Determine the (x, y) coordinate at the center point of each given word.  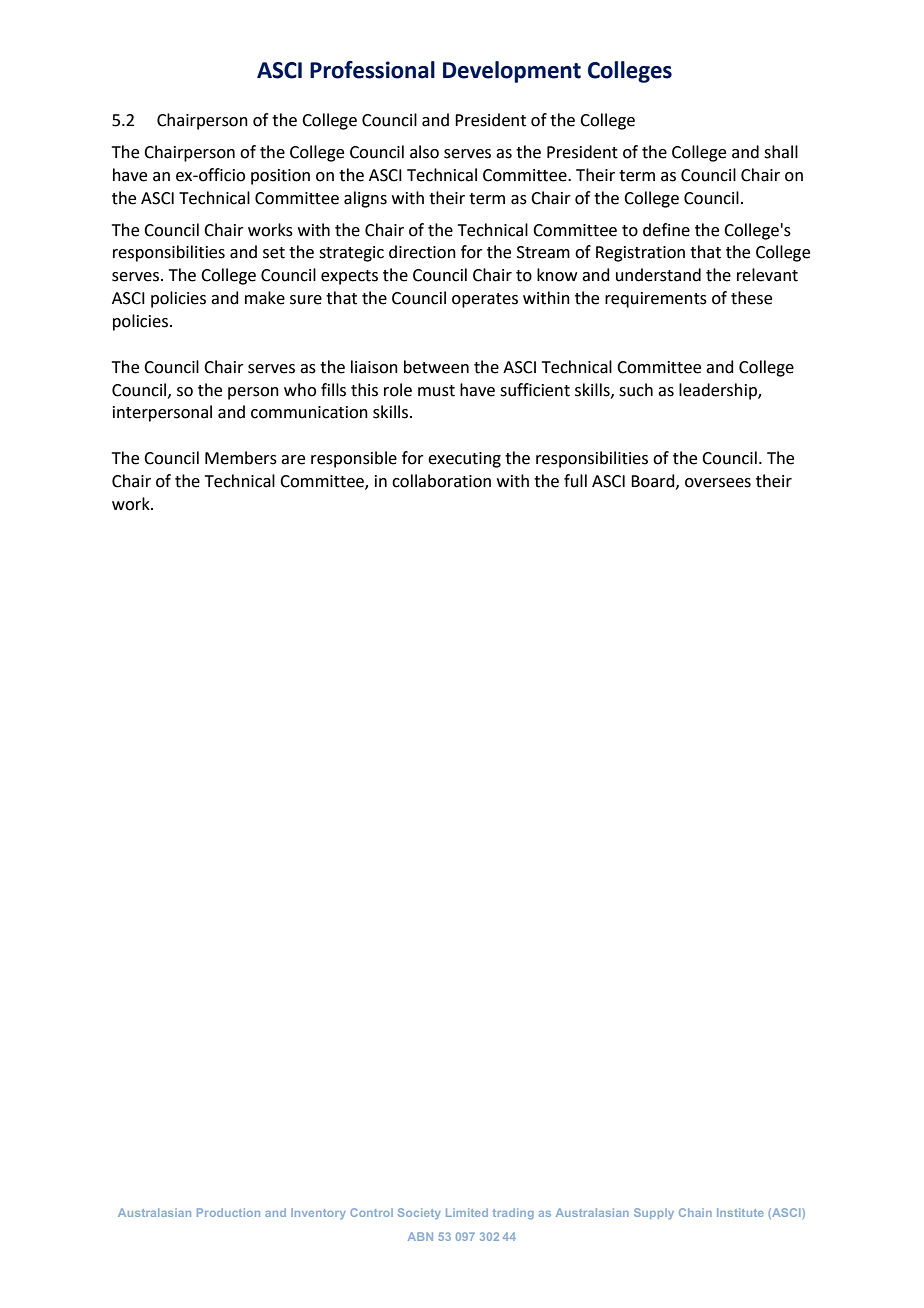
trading (513, 1213)
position (280, 177)
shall (781, 152)
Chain (695, 1212)
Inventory (318, 1213)
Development (512, 72)
